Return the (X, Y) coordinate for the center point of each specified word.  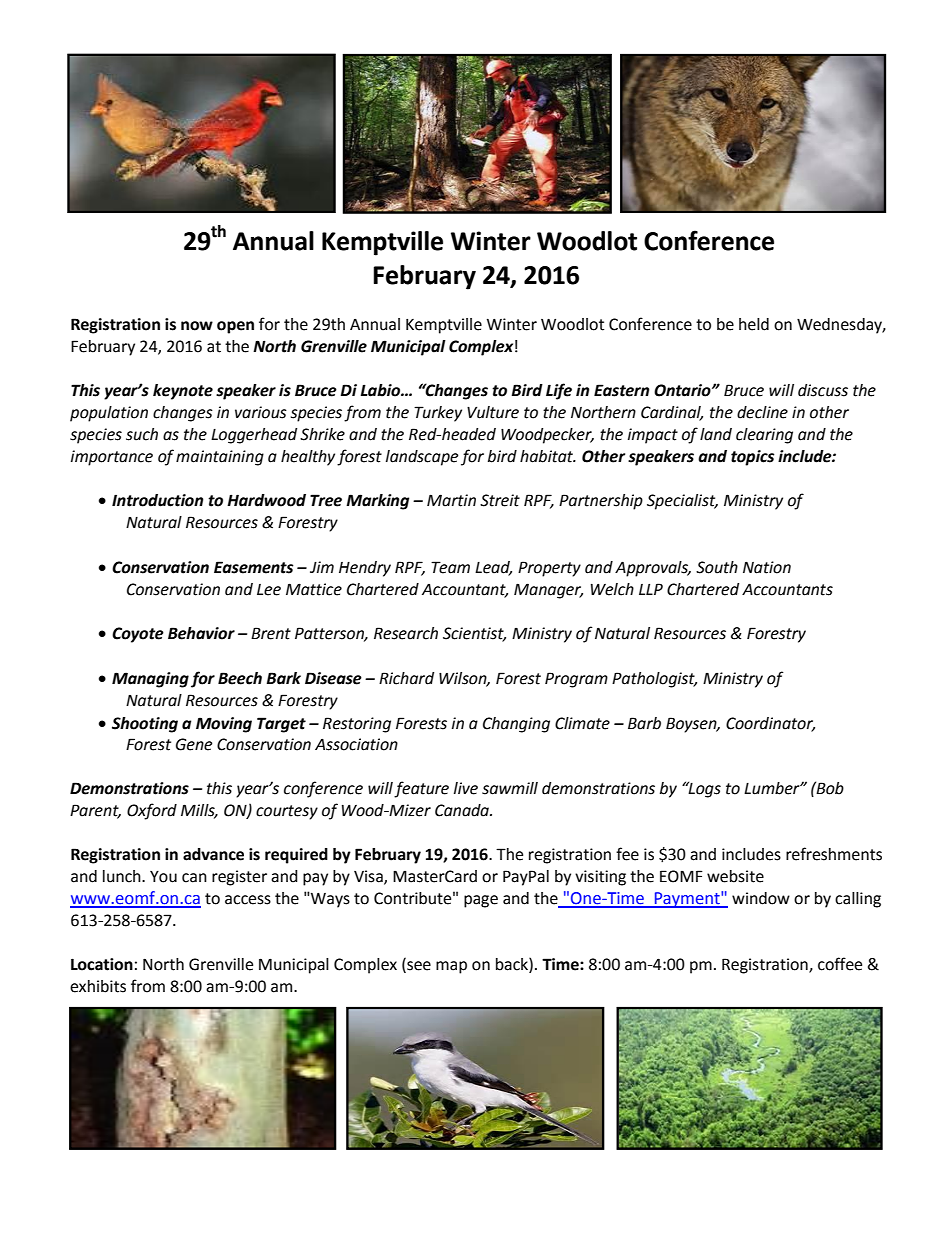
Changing (516, 725)
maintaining (220, 458)
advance (213, 854)
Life (559, 391)
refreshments (834, 854)
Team (450, 567)
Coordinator (770, 724)
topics (753, 458)
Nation (767, 567)
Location (102, 964)
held (754, 324)
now (197, 326)
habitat (548, 456)
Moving (224, 725)
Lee (269, 590)
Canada (463, 810)
